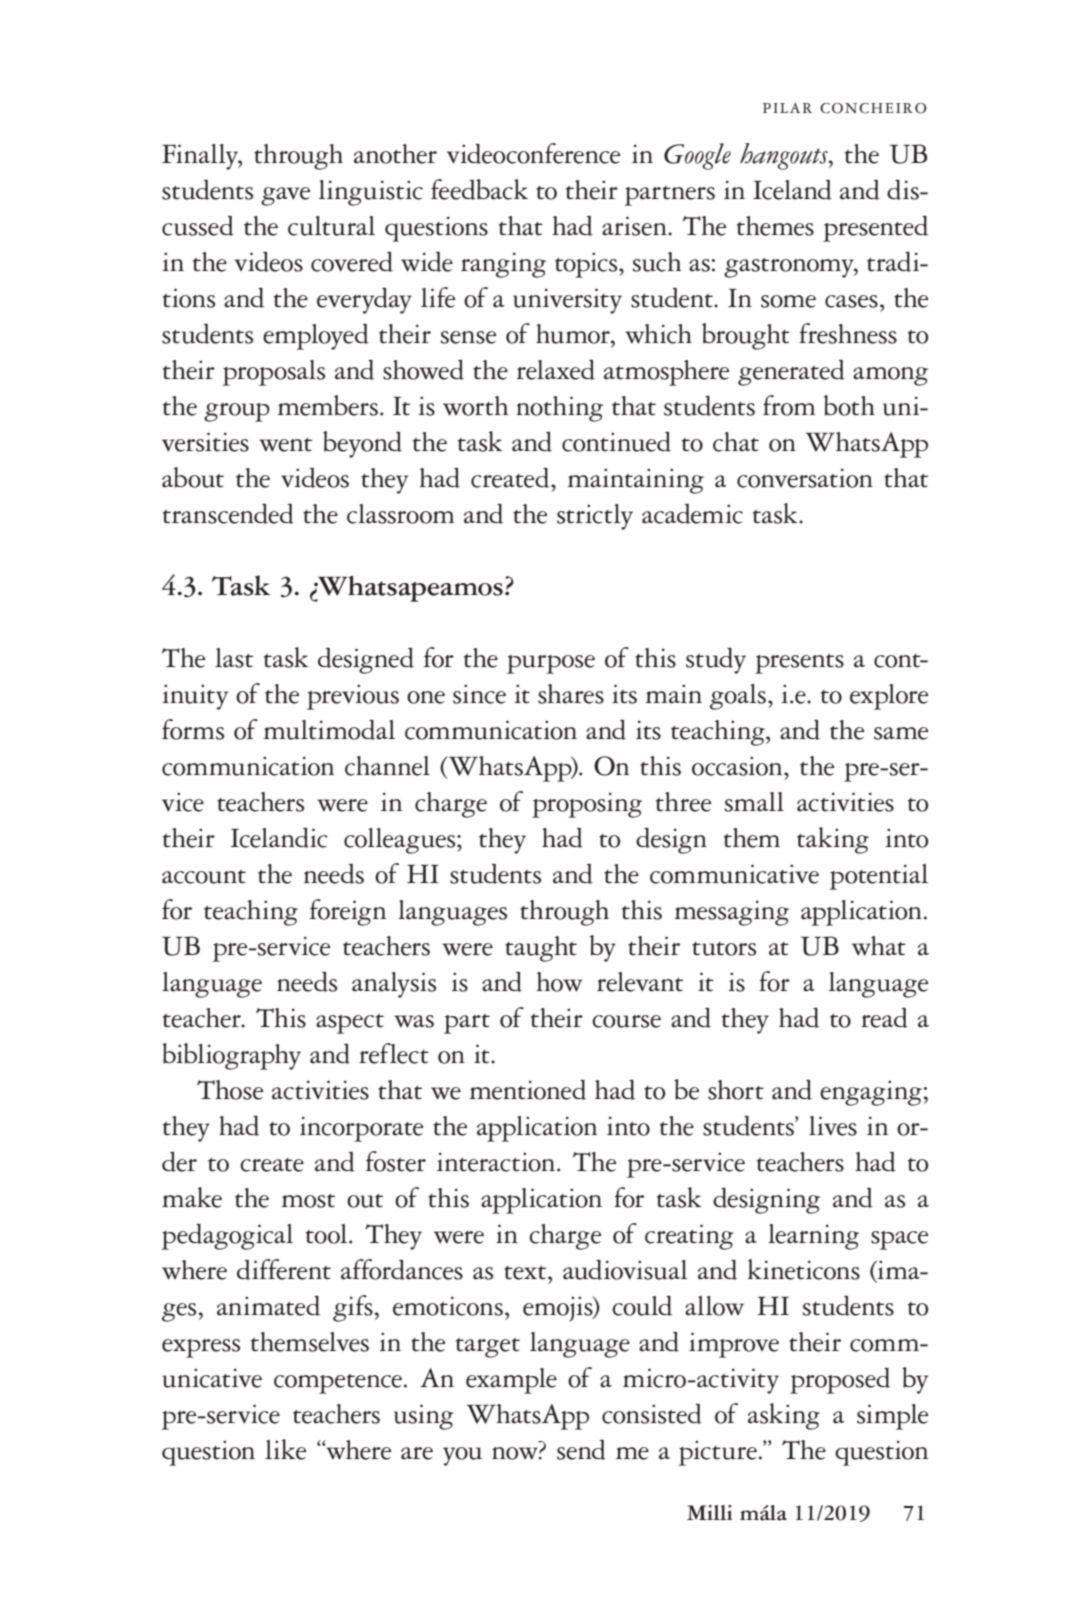 The width and height of the image is (1077, 1619). What do you see at coordinates (308, 1201) in the image?
I see `most` at bounding box center [308, 1201].
